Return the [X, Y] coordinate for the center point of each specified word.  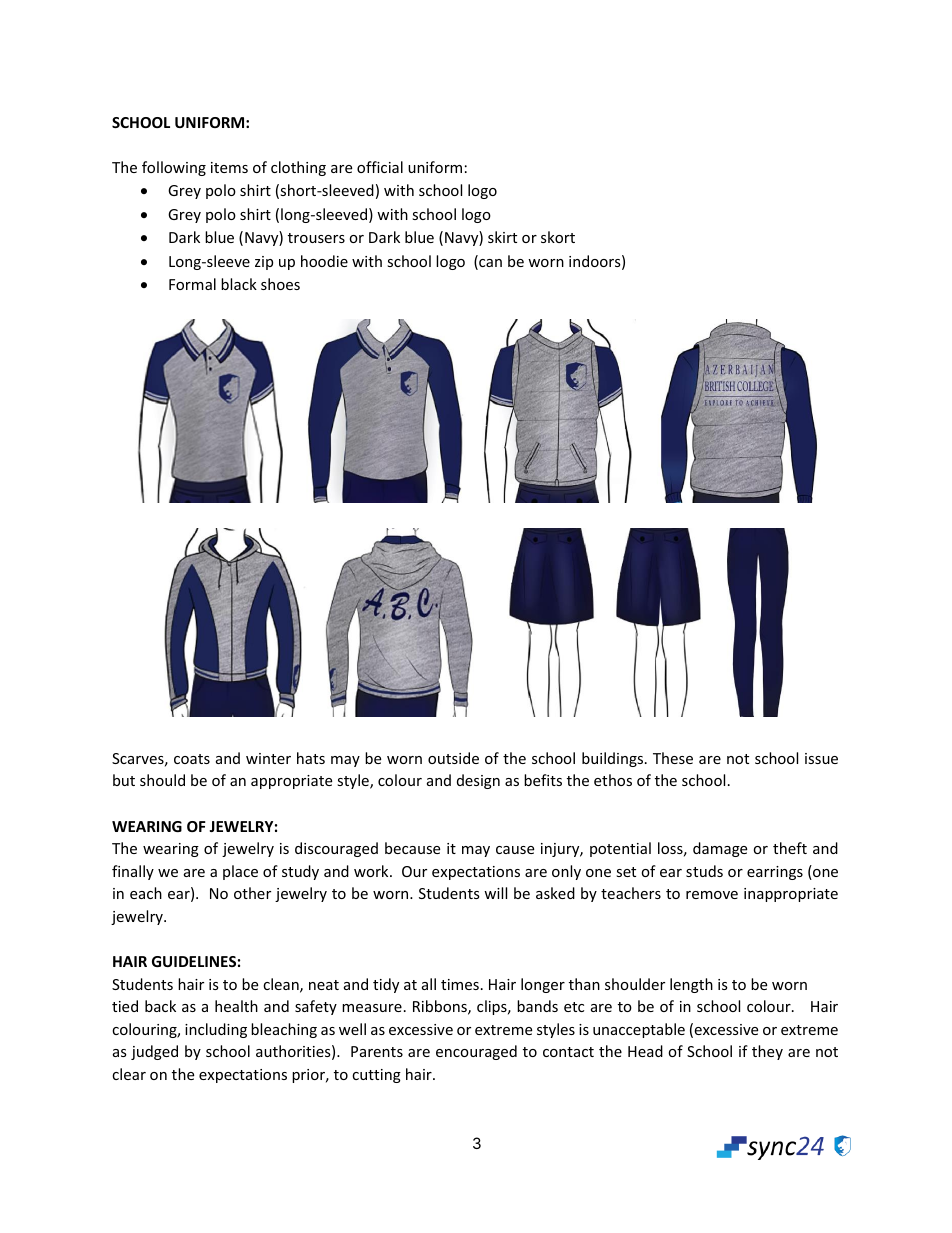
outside [453, 758]
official [380, 167]
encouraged [476, 1052]
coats [192, 759]
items [229, 167]
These [673, 758]
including [216, 1030]
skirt [502, 237]
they [767, 1052]
